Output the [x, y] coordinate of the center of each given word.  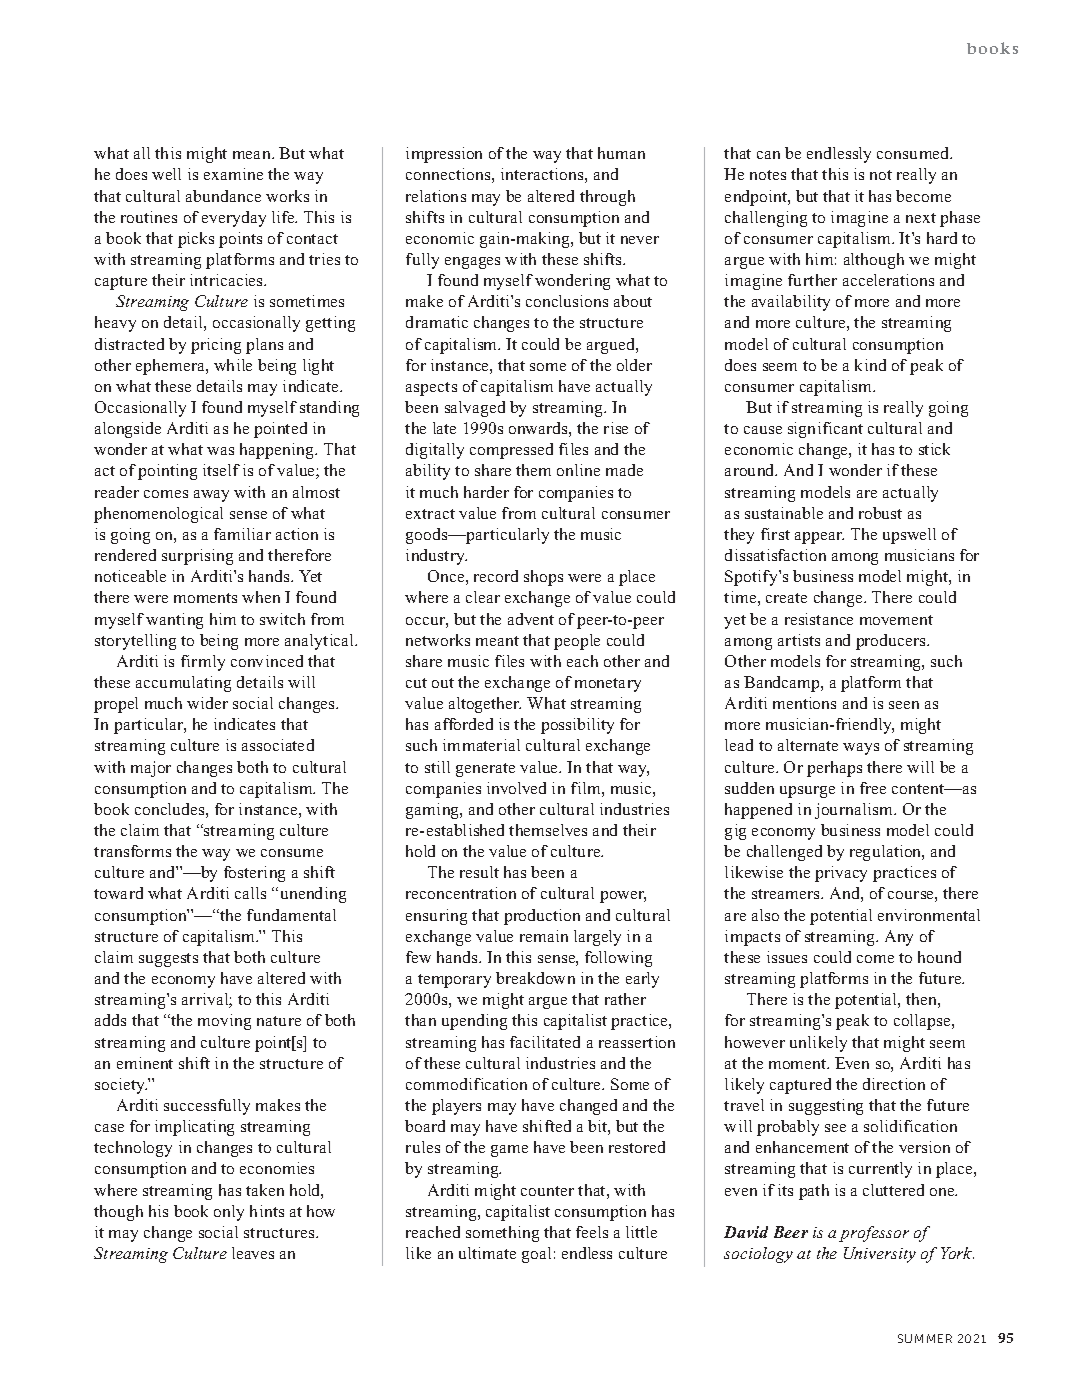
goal [536, 1255]
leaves [253, 1253]
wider [207, 703]
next [921, 218]
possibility [577, 726]
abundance [223, 196]
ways [861, 749]
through [607, 198]
